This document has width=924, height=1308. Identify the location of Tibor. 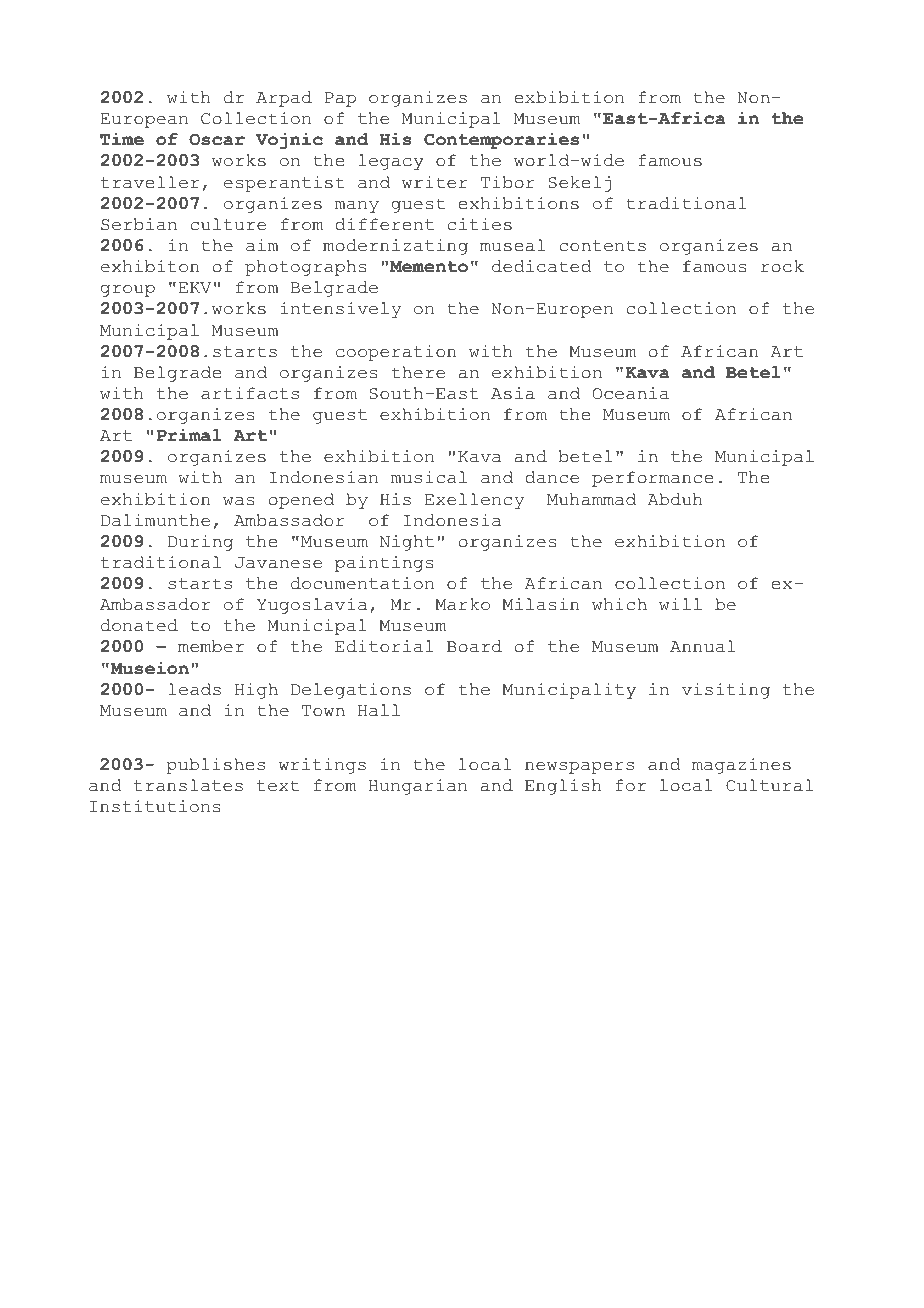
(508, 182).
